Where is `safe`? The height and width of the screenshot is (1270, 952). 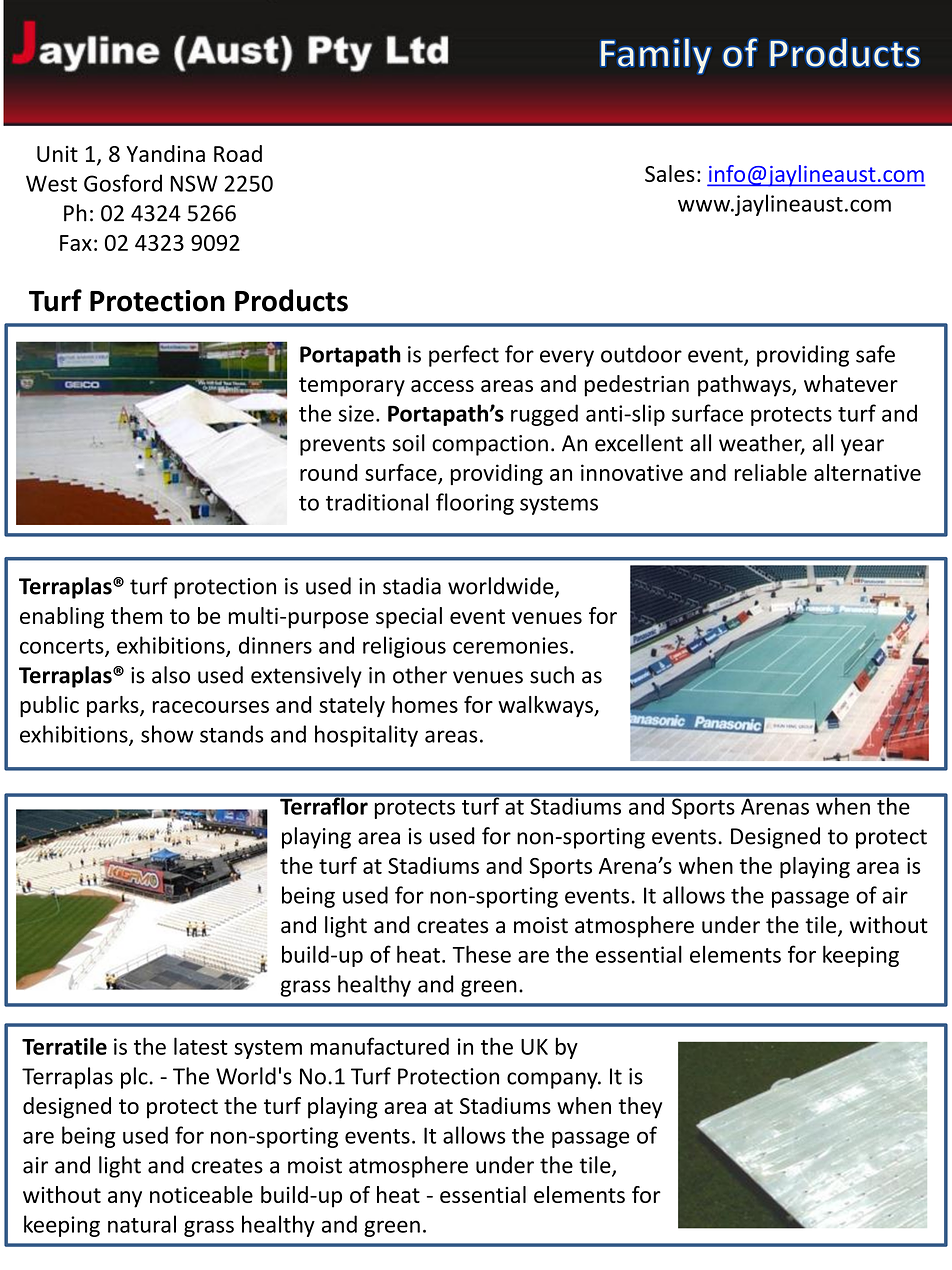
safe is located at coordinates (875, 354).
